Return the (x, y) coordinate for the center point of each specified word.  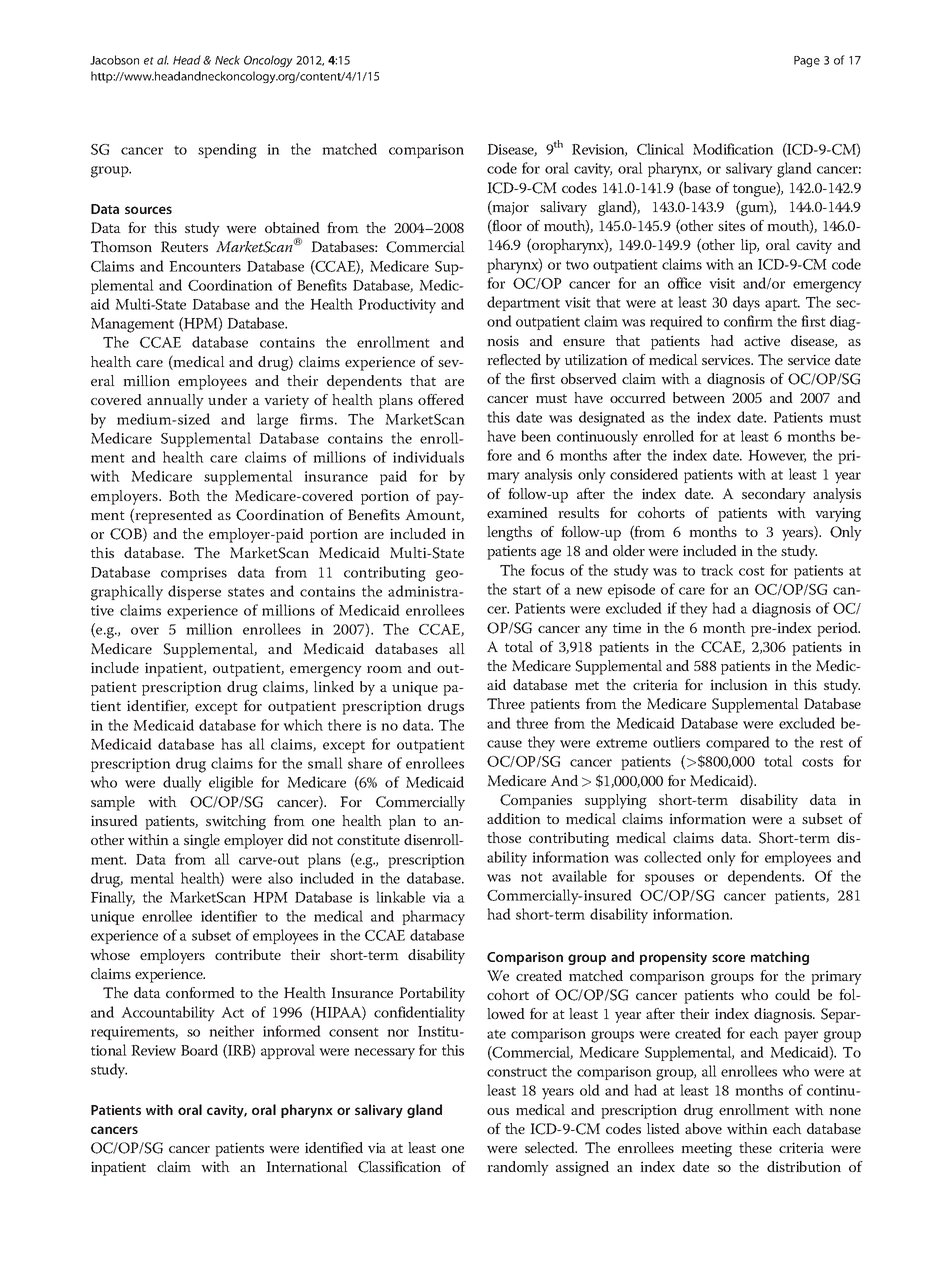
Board (199, 1050)
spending (227, 151)
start (527, 590)
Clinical (660, 149)
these (755, 1147)
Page (807, 61)
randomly (518, 1168)
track (717, 570)
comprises (194, 574)
